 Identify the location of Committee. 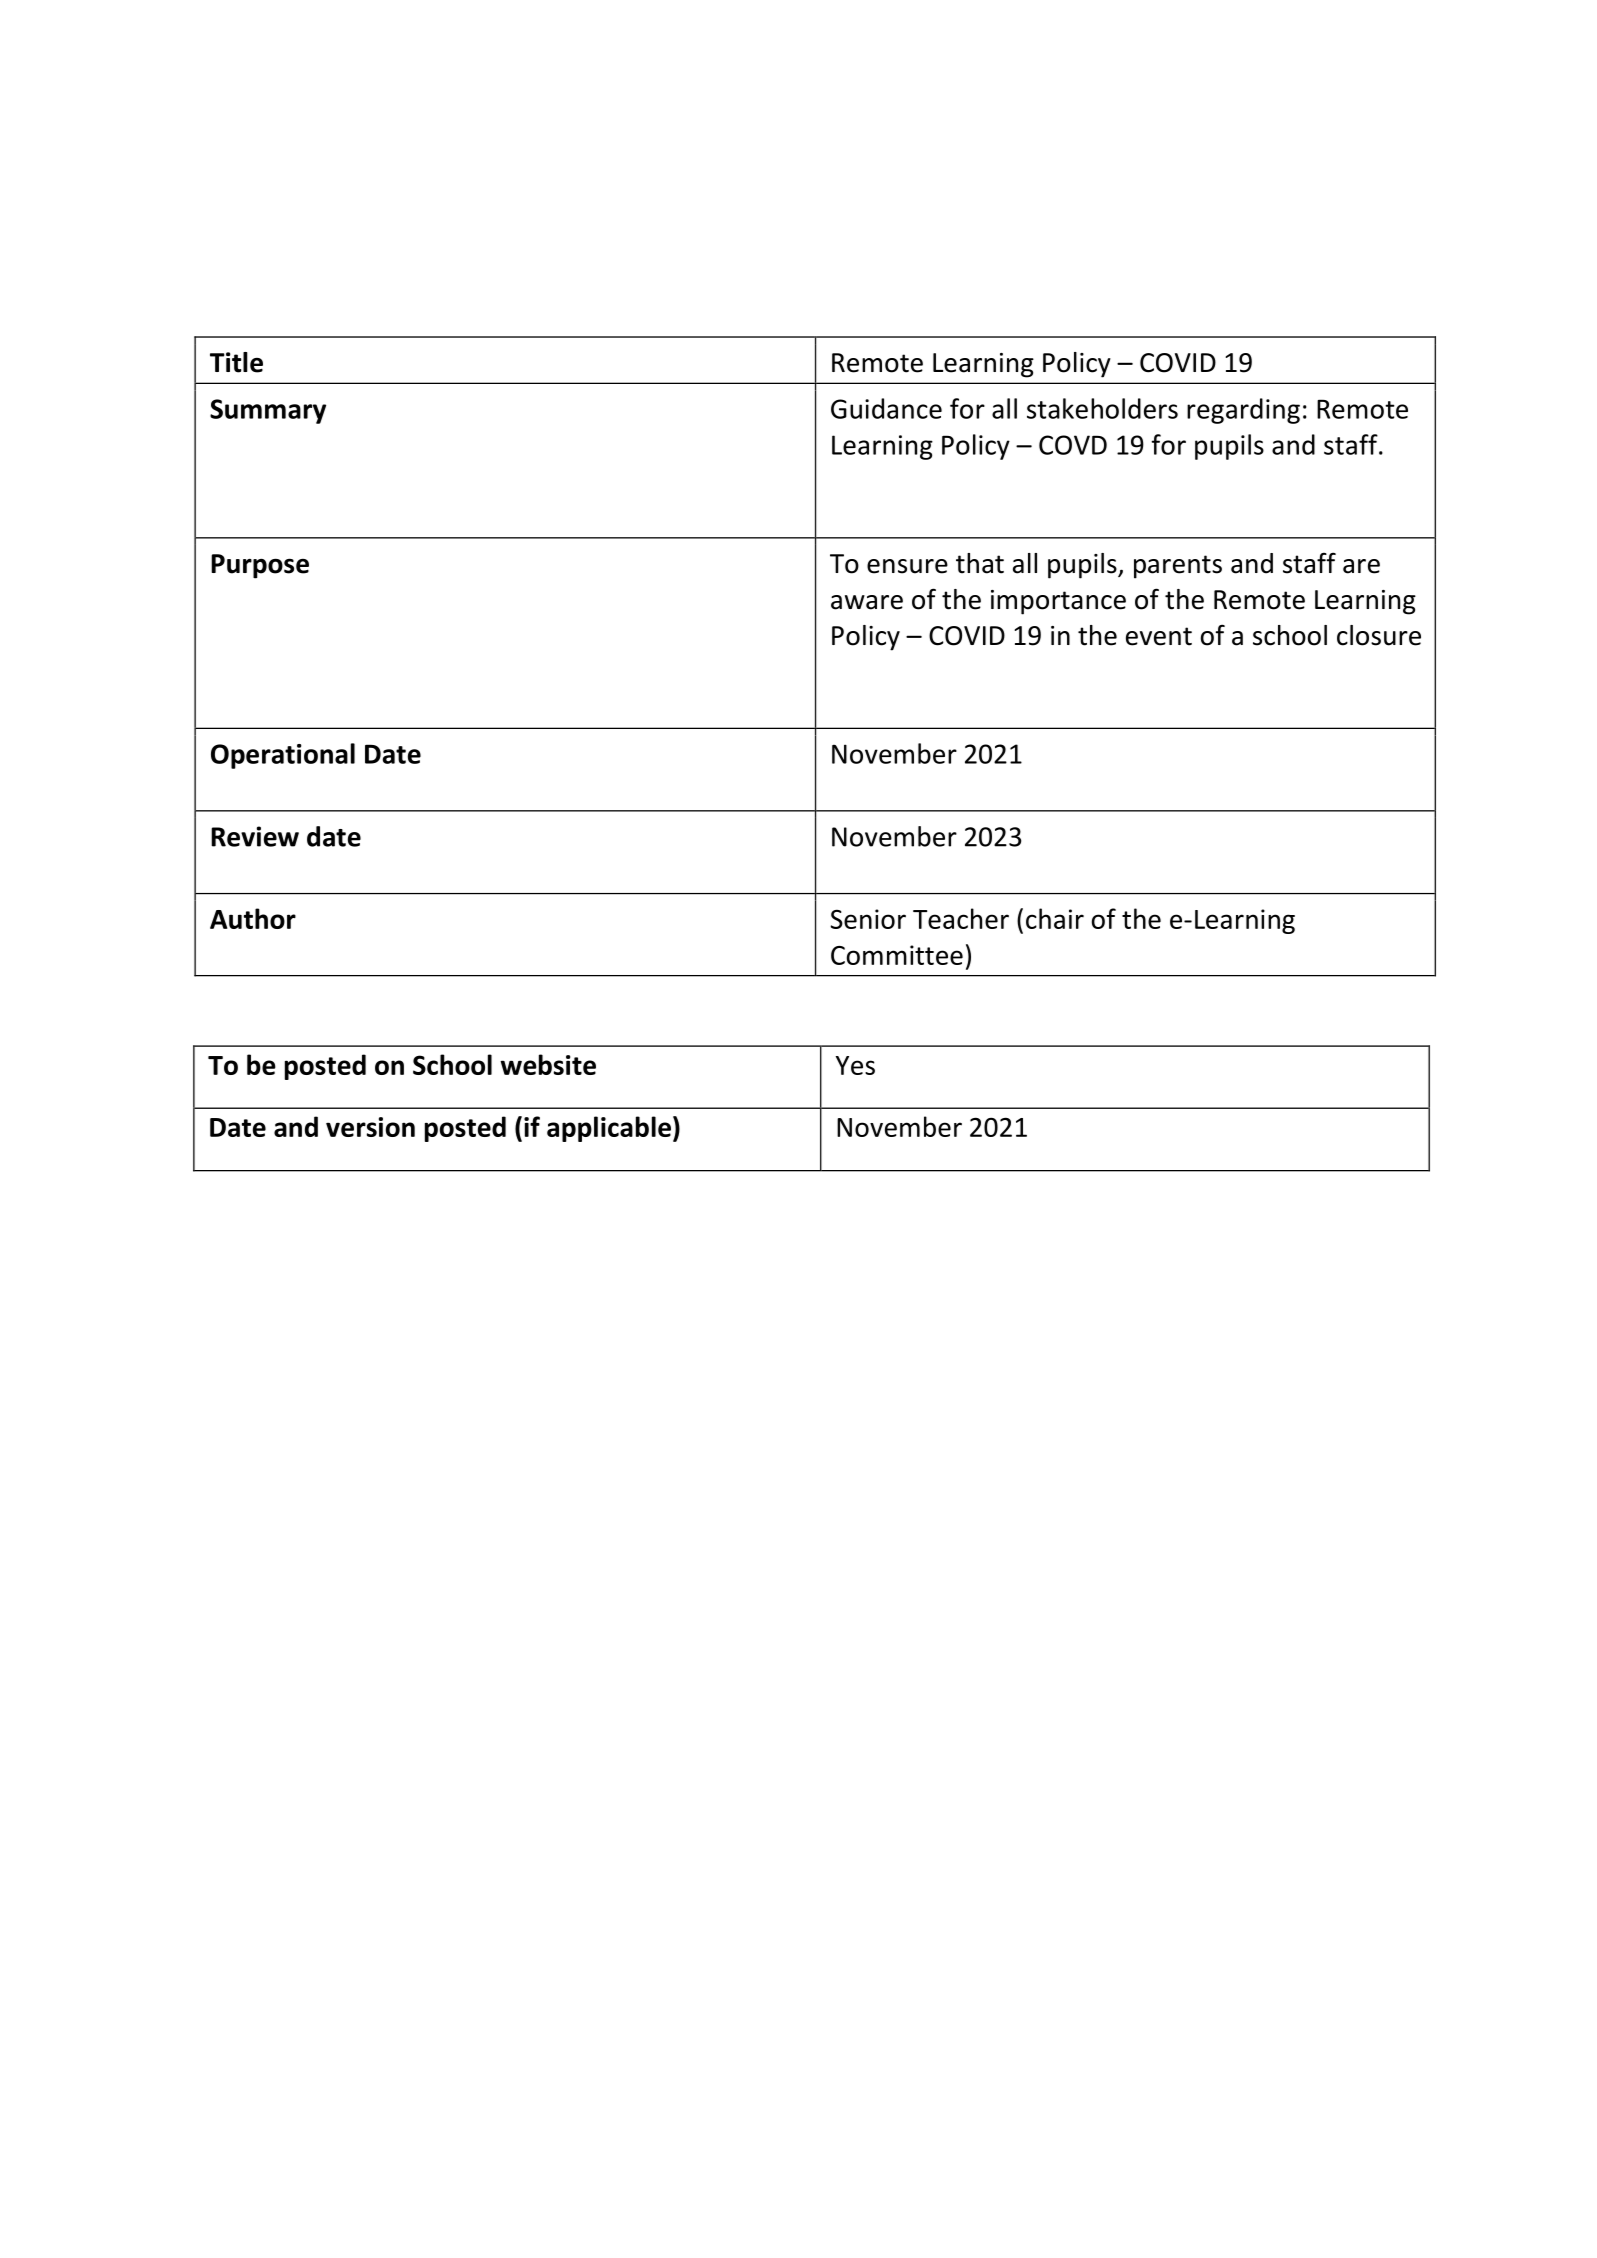
(897, 955).
